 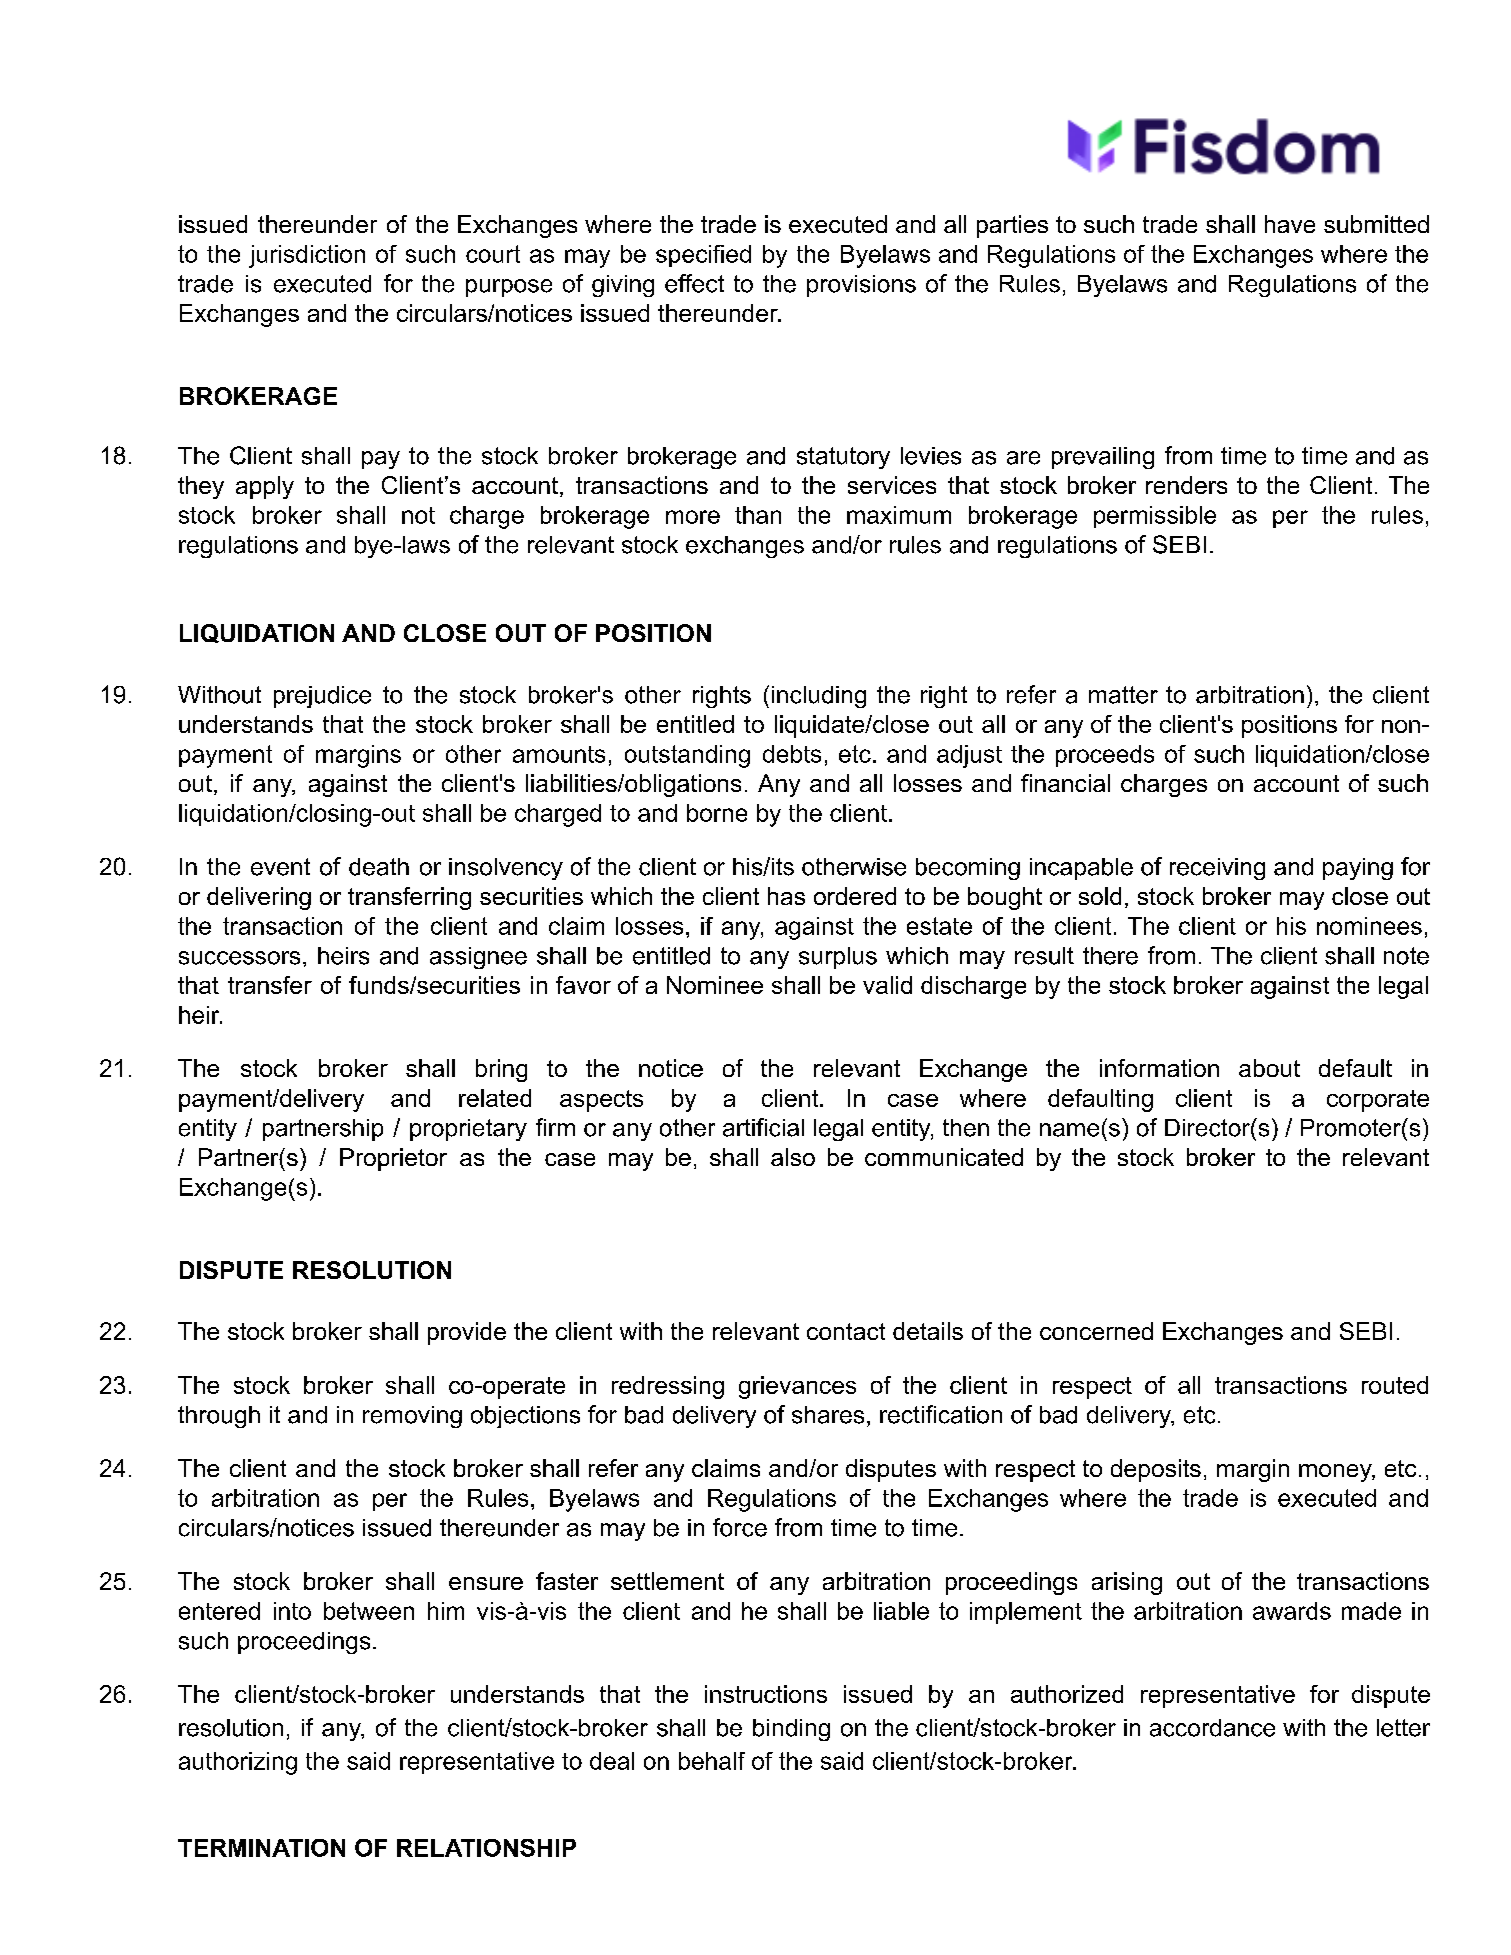 I want to click on provisions, so click(x=861, y=286).
